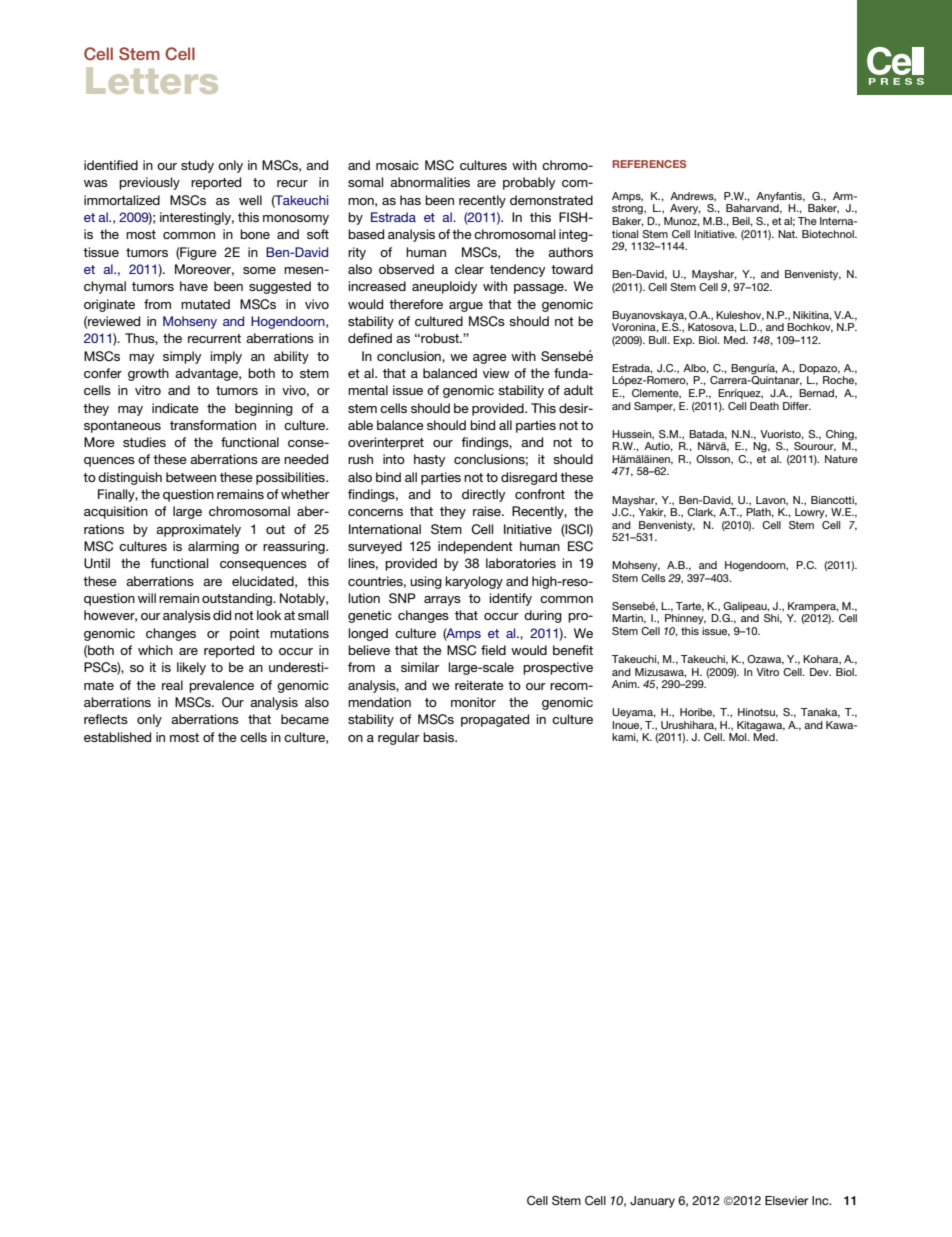 This screenshot has height=1237, width=952. I want to click on propagated, so click(495, 720).
